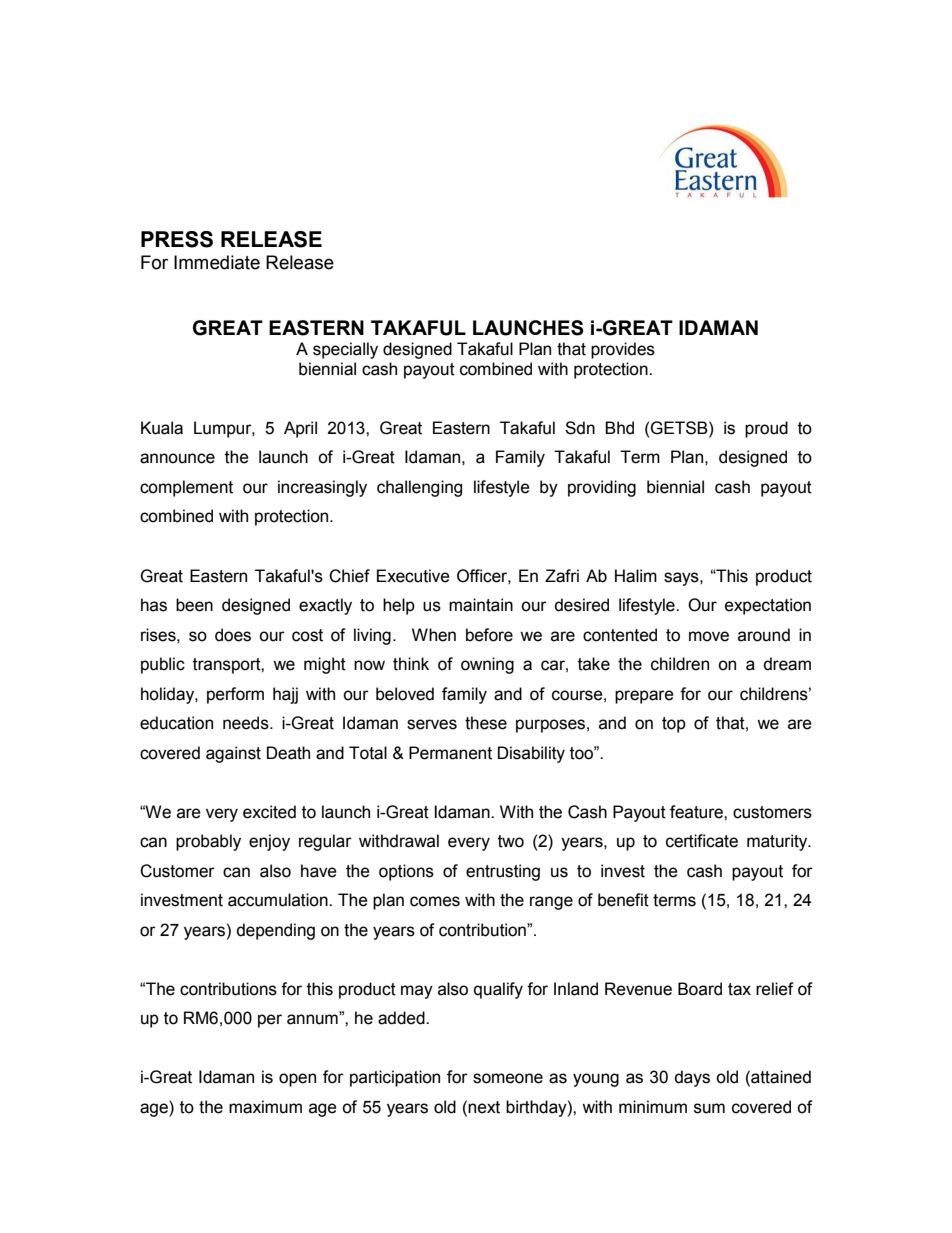 The width and height of the image is (952, 1233). Describe the element at coordinates (265, 1107) in the image. I see `maximum` at that location.
